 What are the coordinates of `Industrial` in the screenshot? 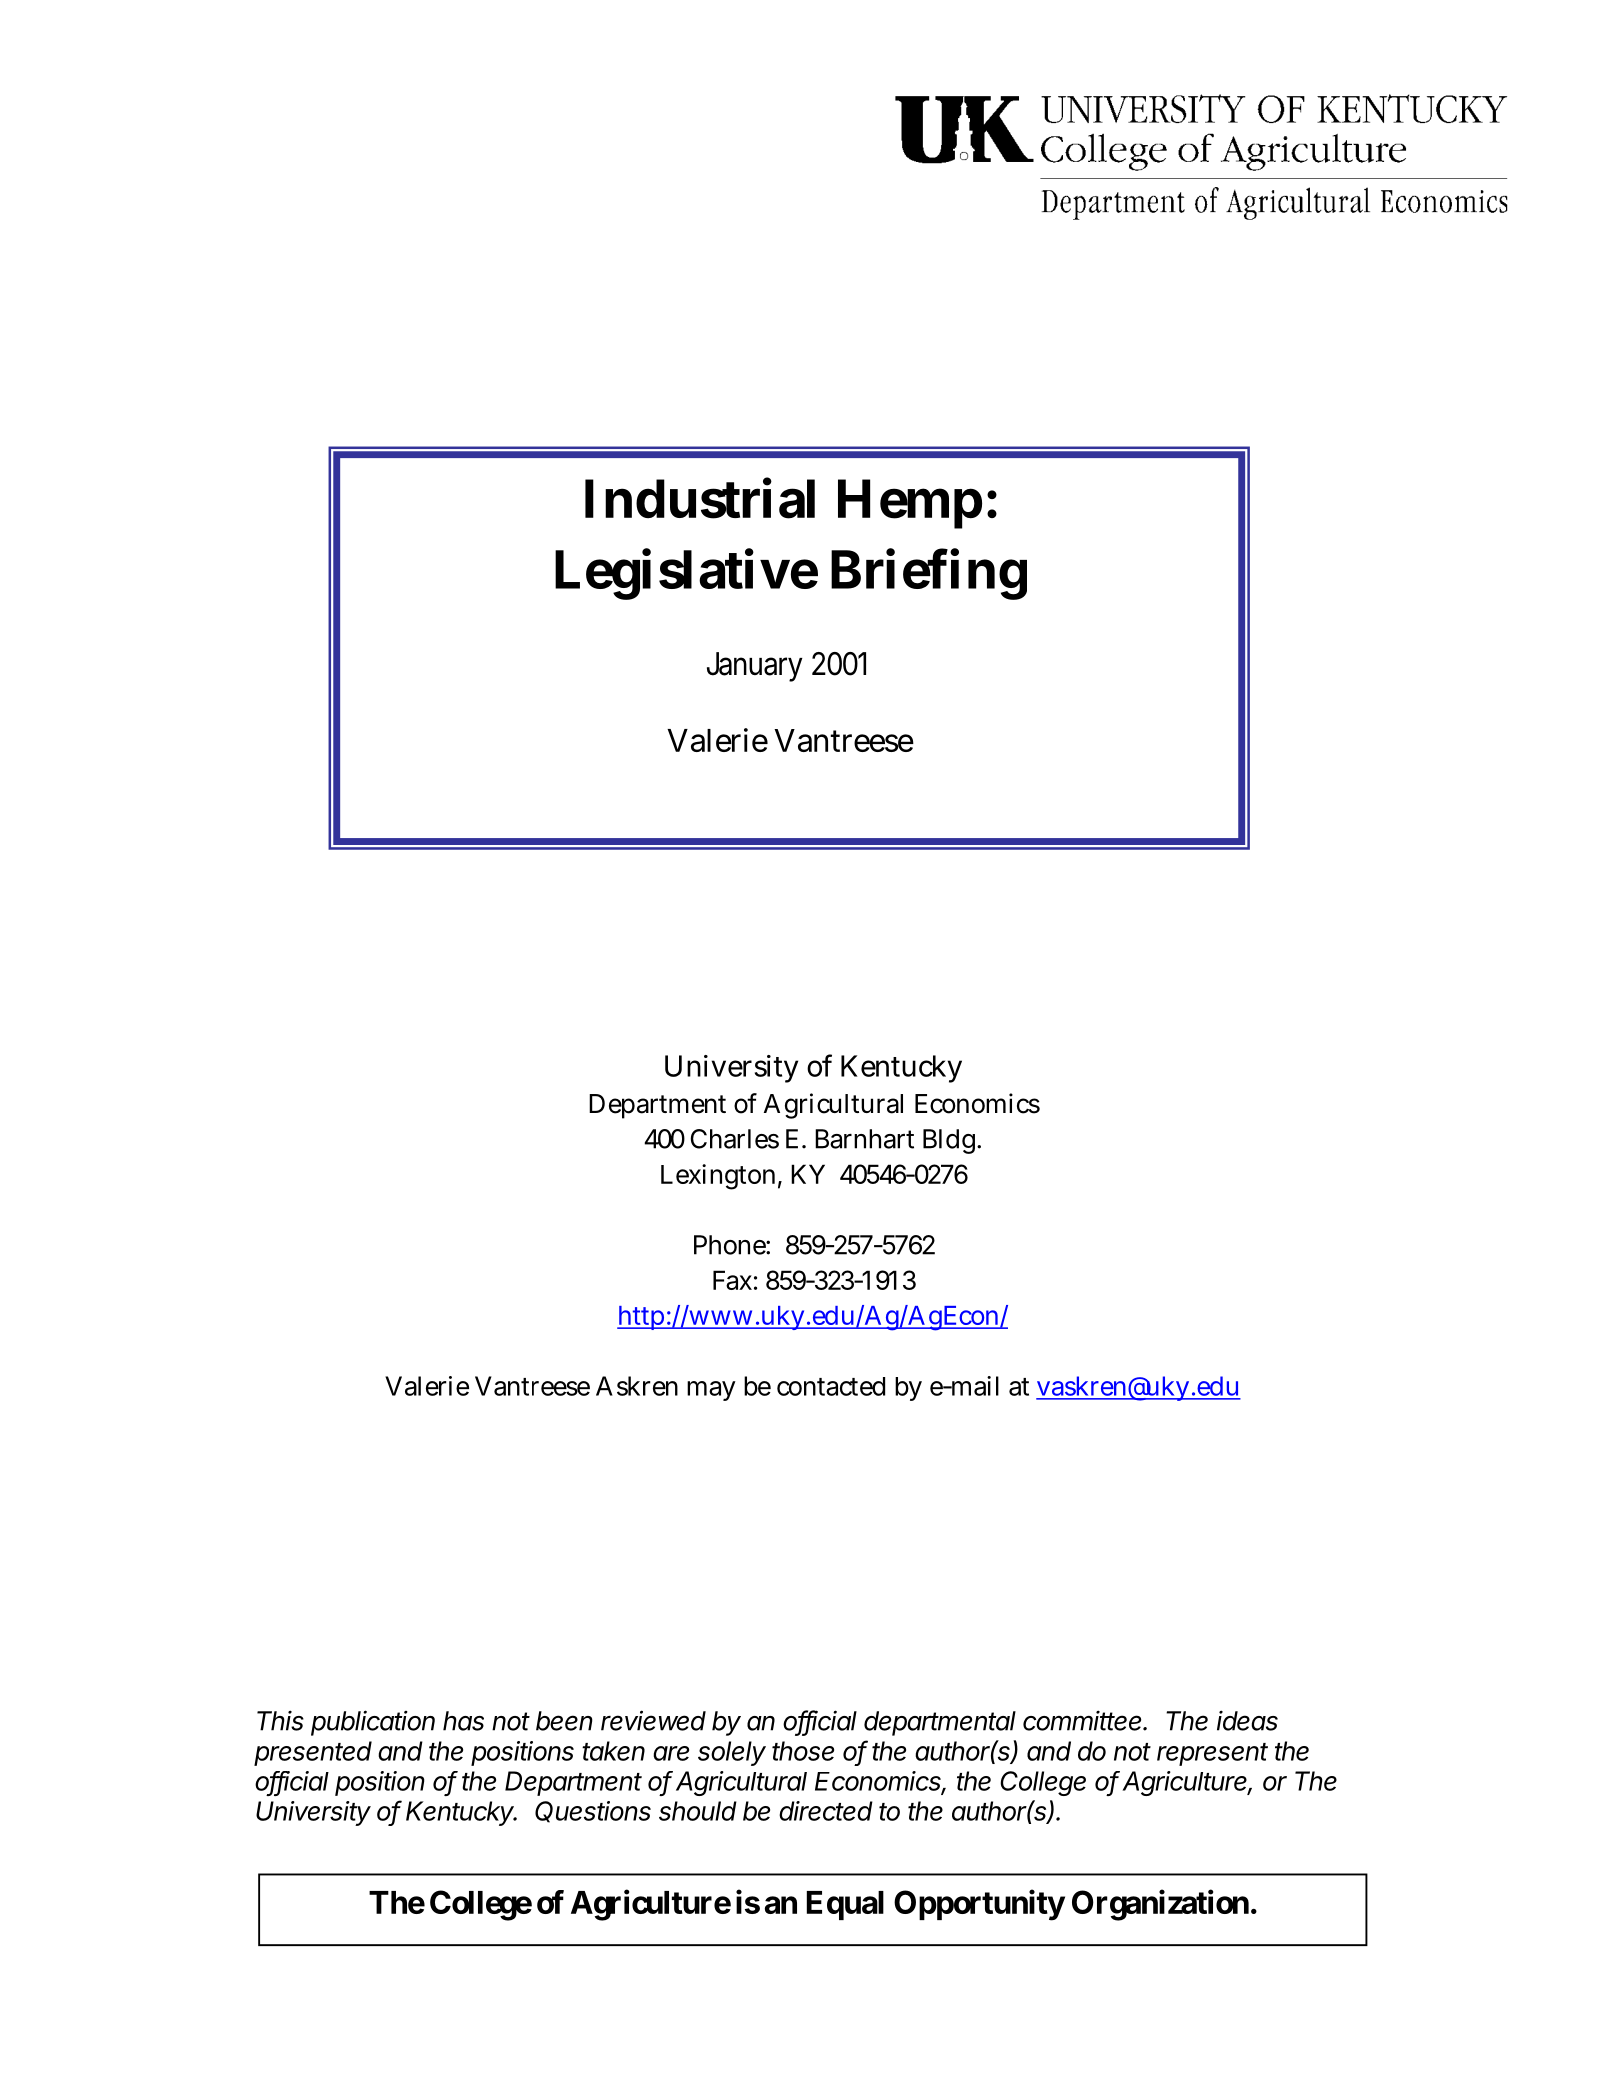 It's located at (700, 498).
